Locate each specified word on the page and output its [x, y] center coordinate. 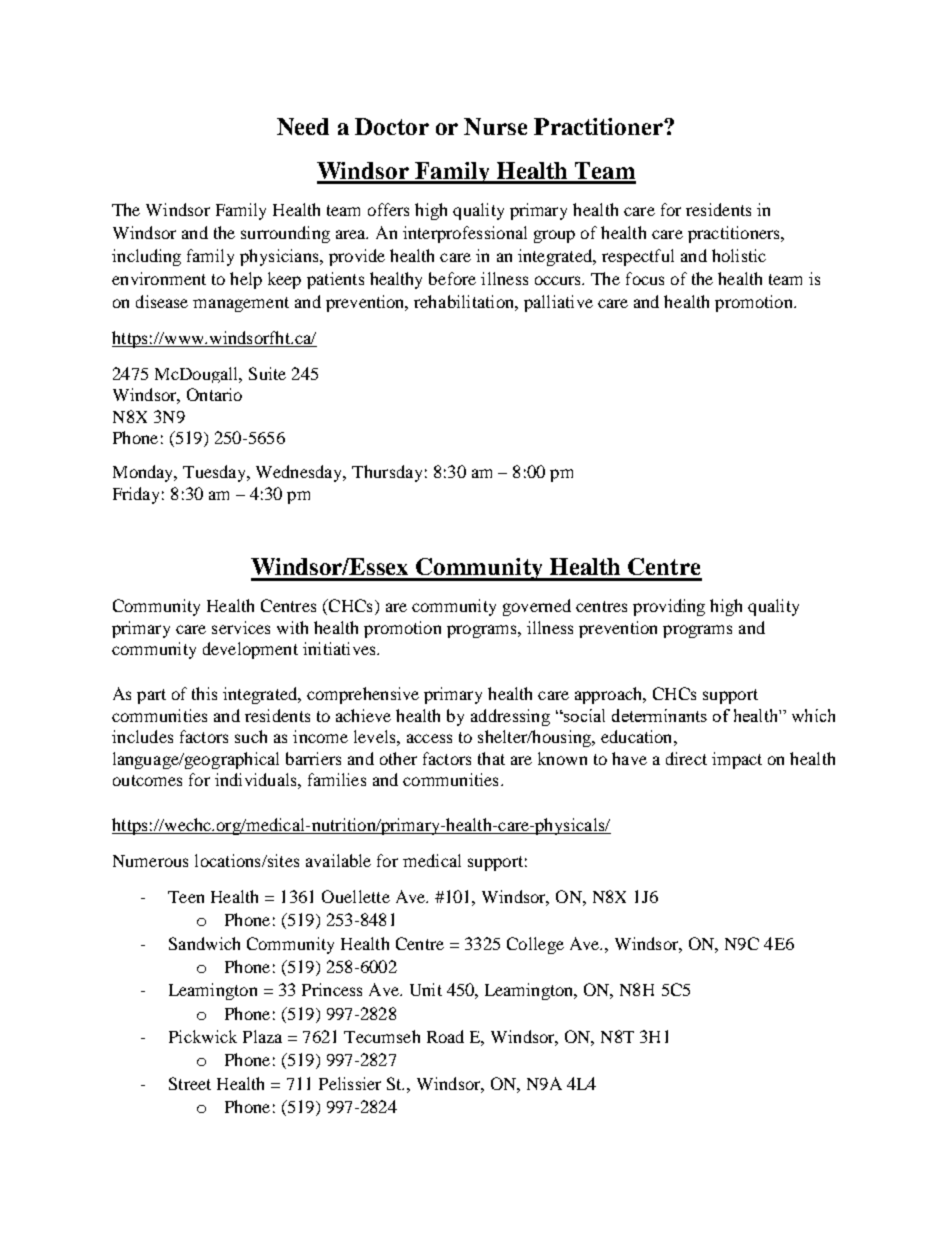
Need [303, 126]
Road [445, 1036]
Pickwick [203, 1036]
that [491, 758]
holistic [739, 255]
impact [737, 760]
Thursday [387, 473]
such [251, 736]
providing [669, 607]
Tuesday [216, 473]
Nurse [495, 126]
